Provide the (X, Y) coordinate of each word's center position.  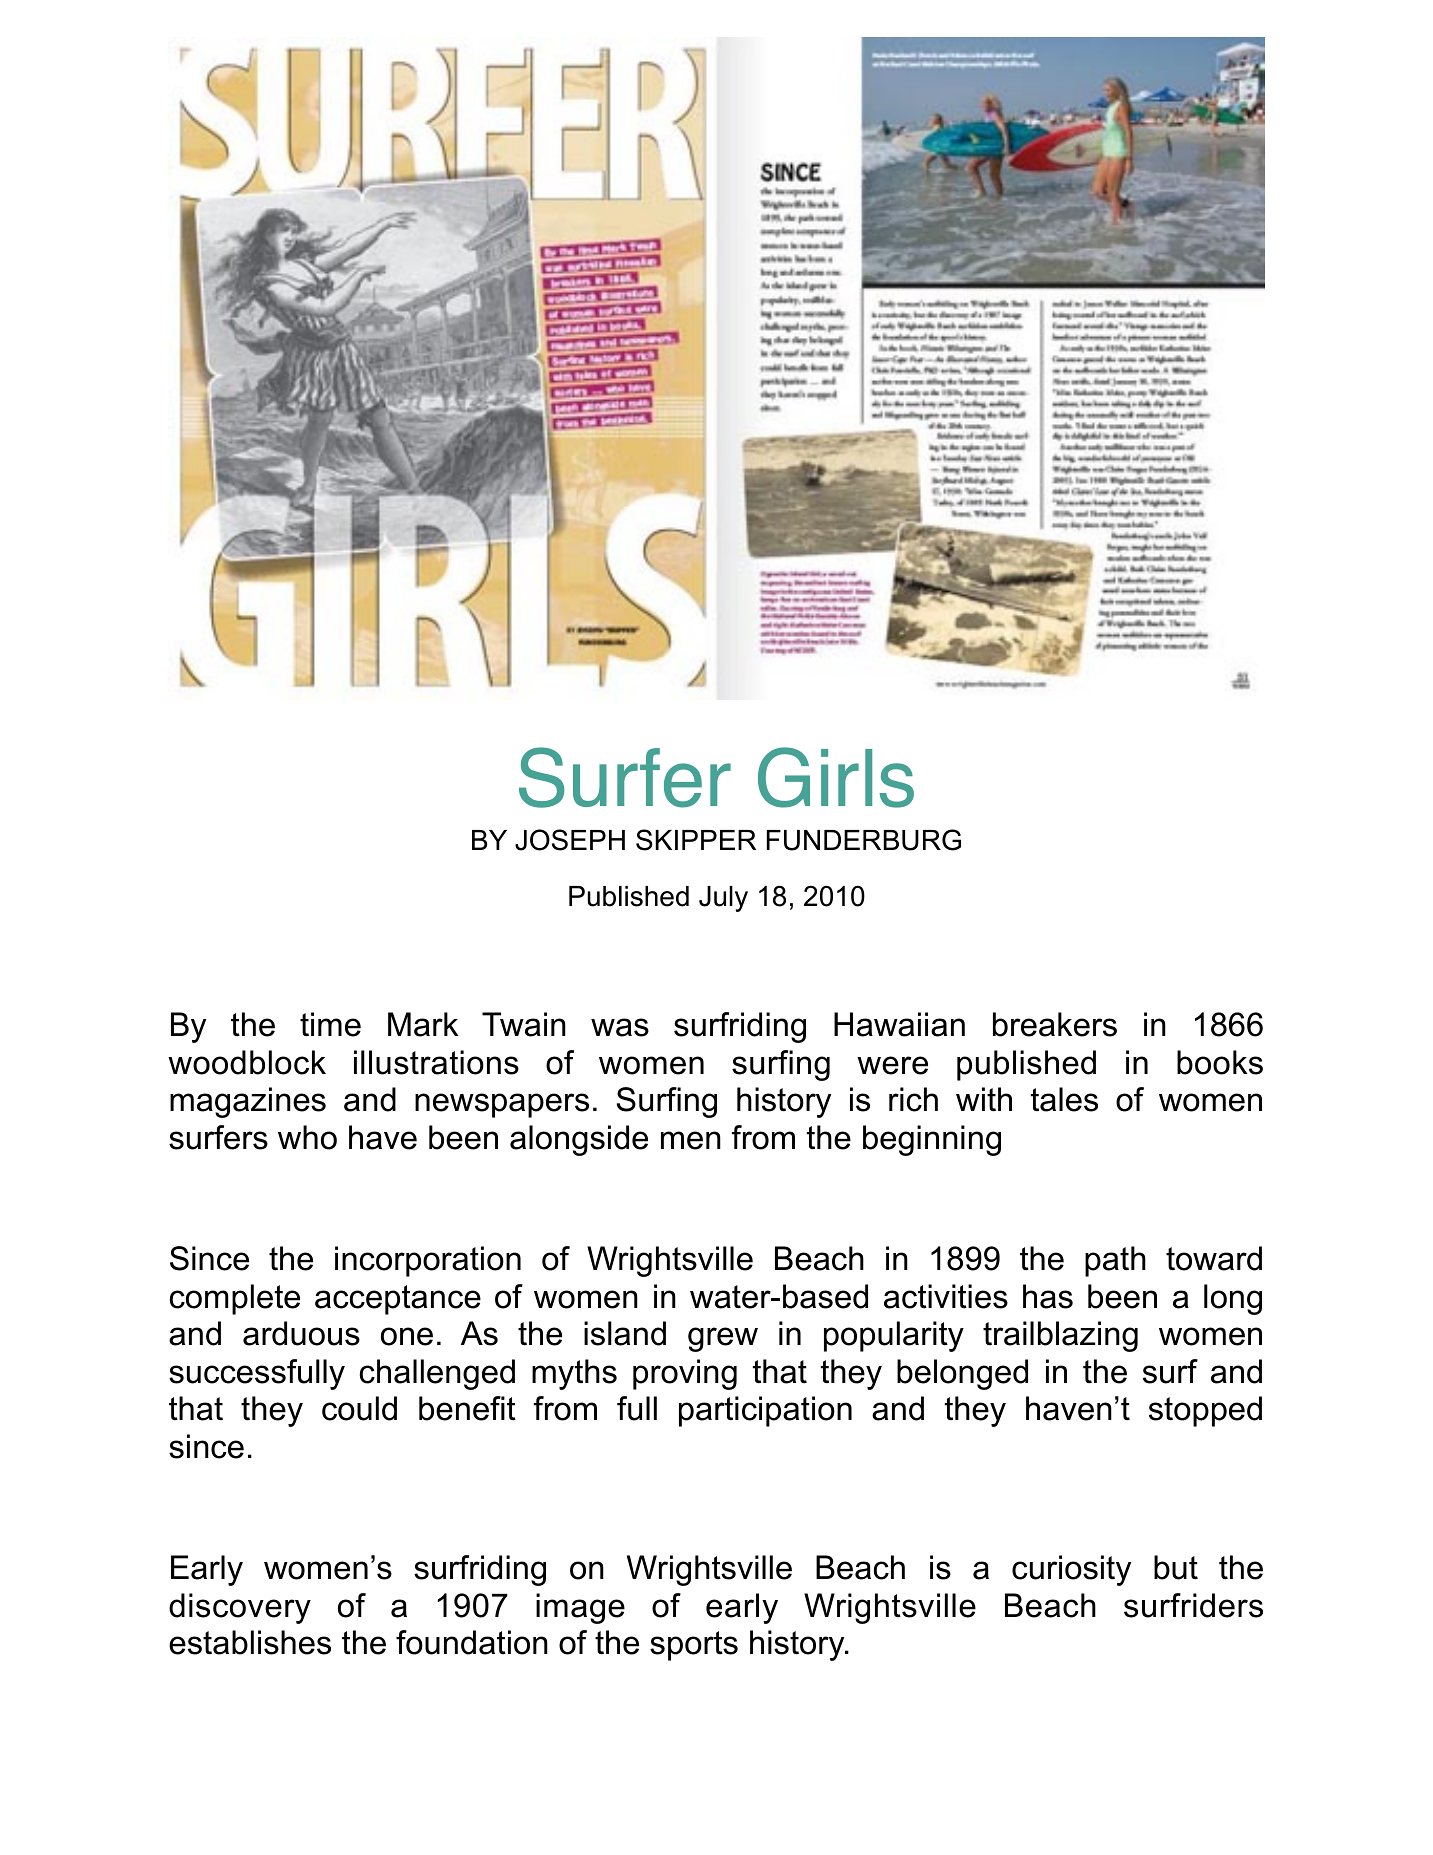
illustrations (436, 1062)
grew (723, 1339)
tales (1064, 1099)
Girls (836, 777)
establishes (250, 1642)
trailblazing (1060, 1336)
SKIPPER (696, 840)
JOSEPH (570, 840)
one (407, 1336)
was (620, 1027)
